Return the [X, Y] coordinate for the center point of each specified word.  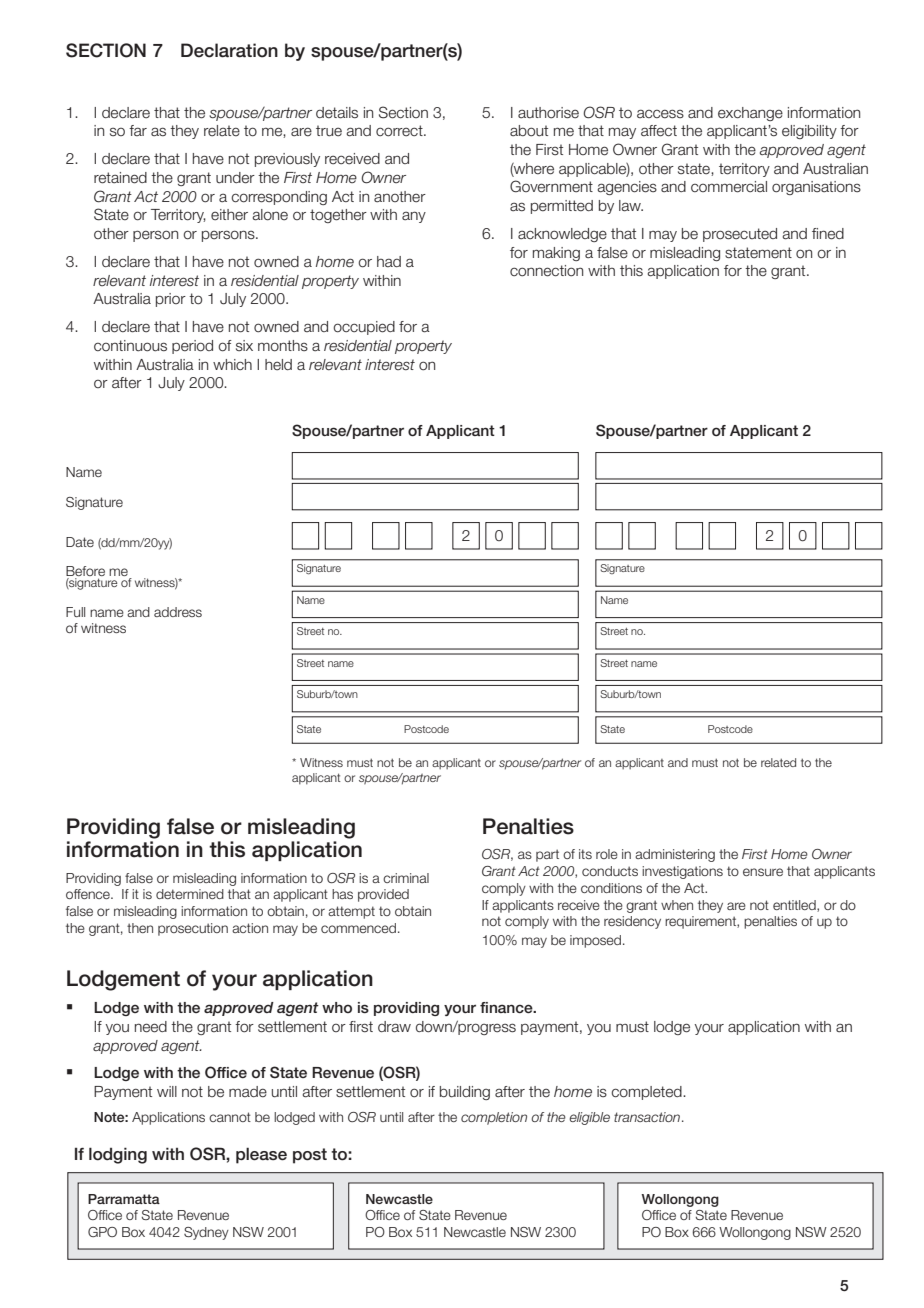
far [138, 130]
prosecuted [740, 235]
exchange [750, 114]
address [178, 612]
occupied [364, 328]
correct [400, 131]
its [585, 854]
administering [675, 855]
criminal [406, 878]
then [140, 928]
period [192, 347]
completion [494, 1118]
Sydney [206, 1233]
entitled [795, 906]
